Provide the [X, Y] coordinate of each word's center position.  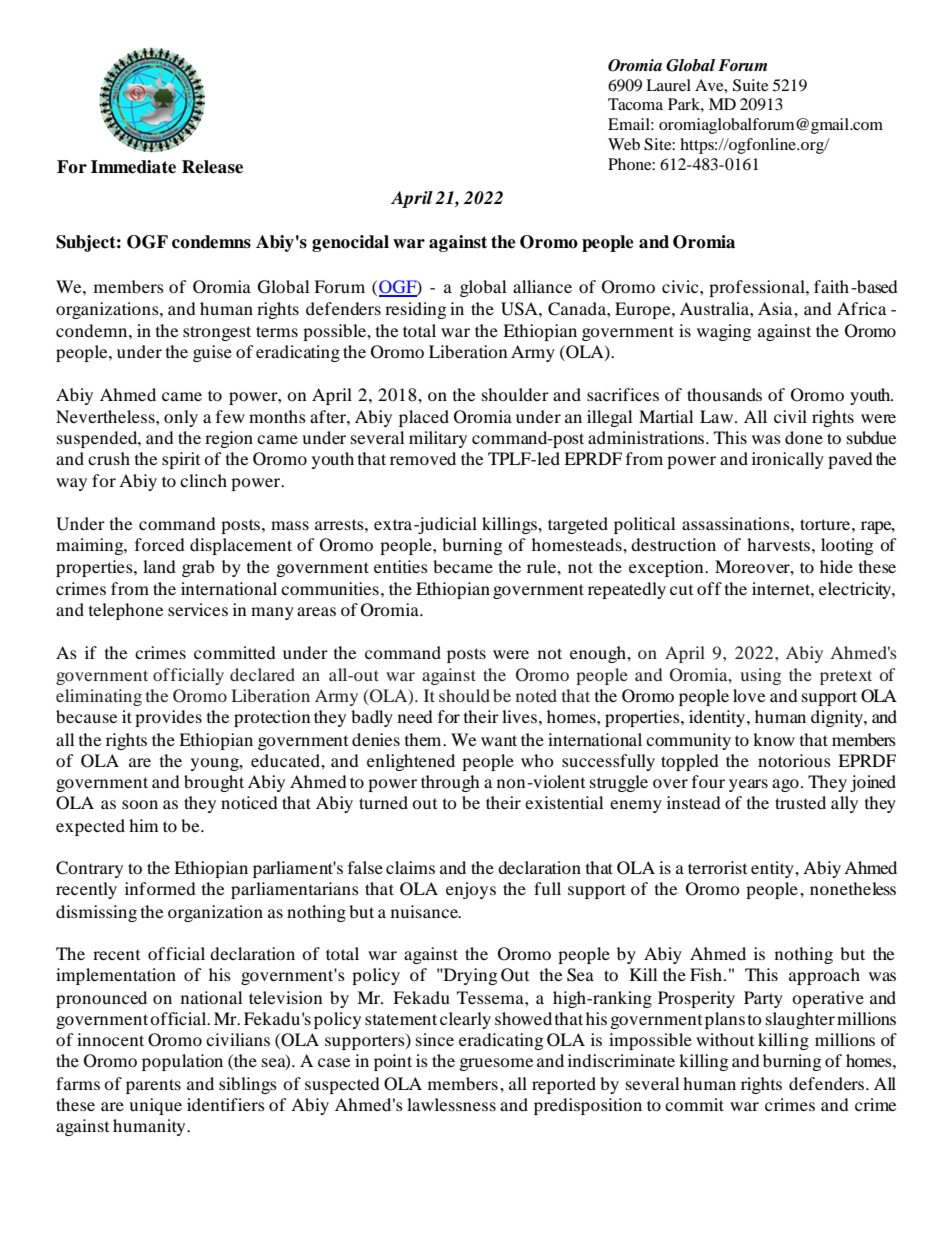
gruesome [496, 1064]
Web [624, 144]
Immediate [133, 167]
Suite [751, 85]
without [725, 1039]
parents [153, 1086]
